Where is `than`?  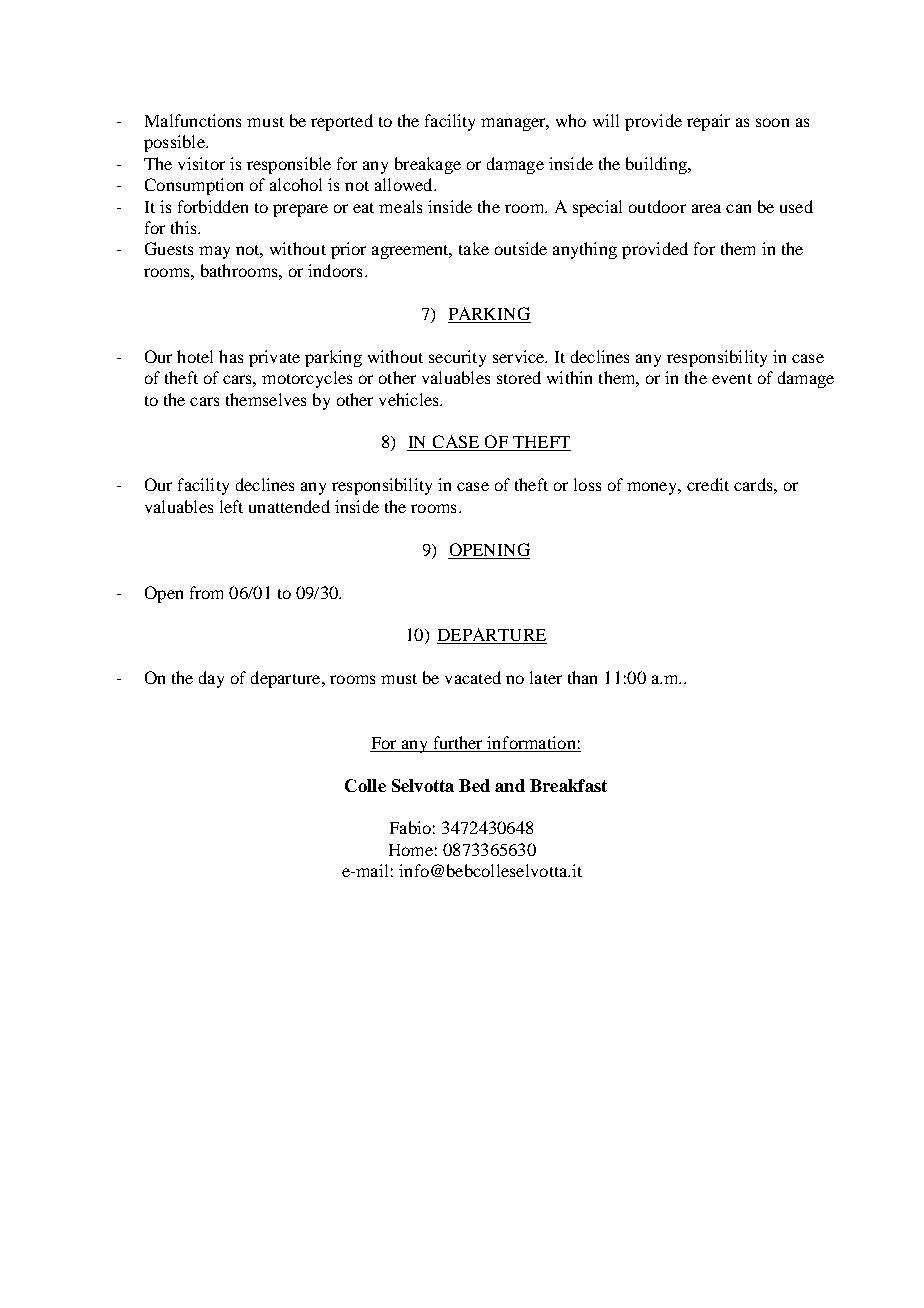
than is located at coordinates (582, 677).
